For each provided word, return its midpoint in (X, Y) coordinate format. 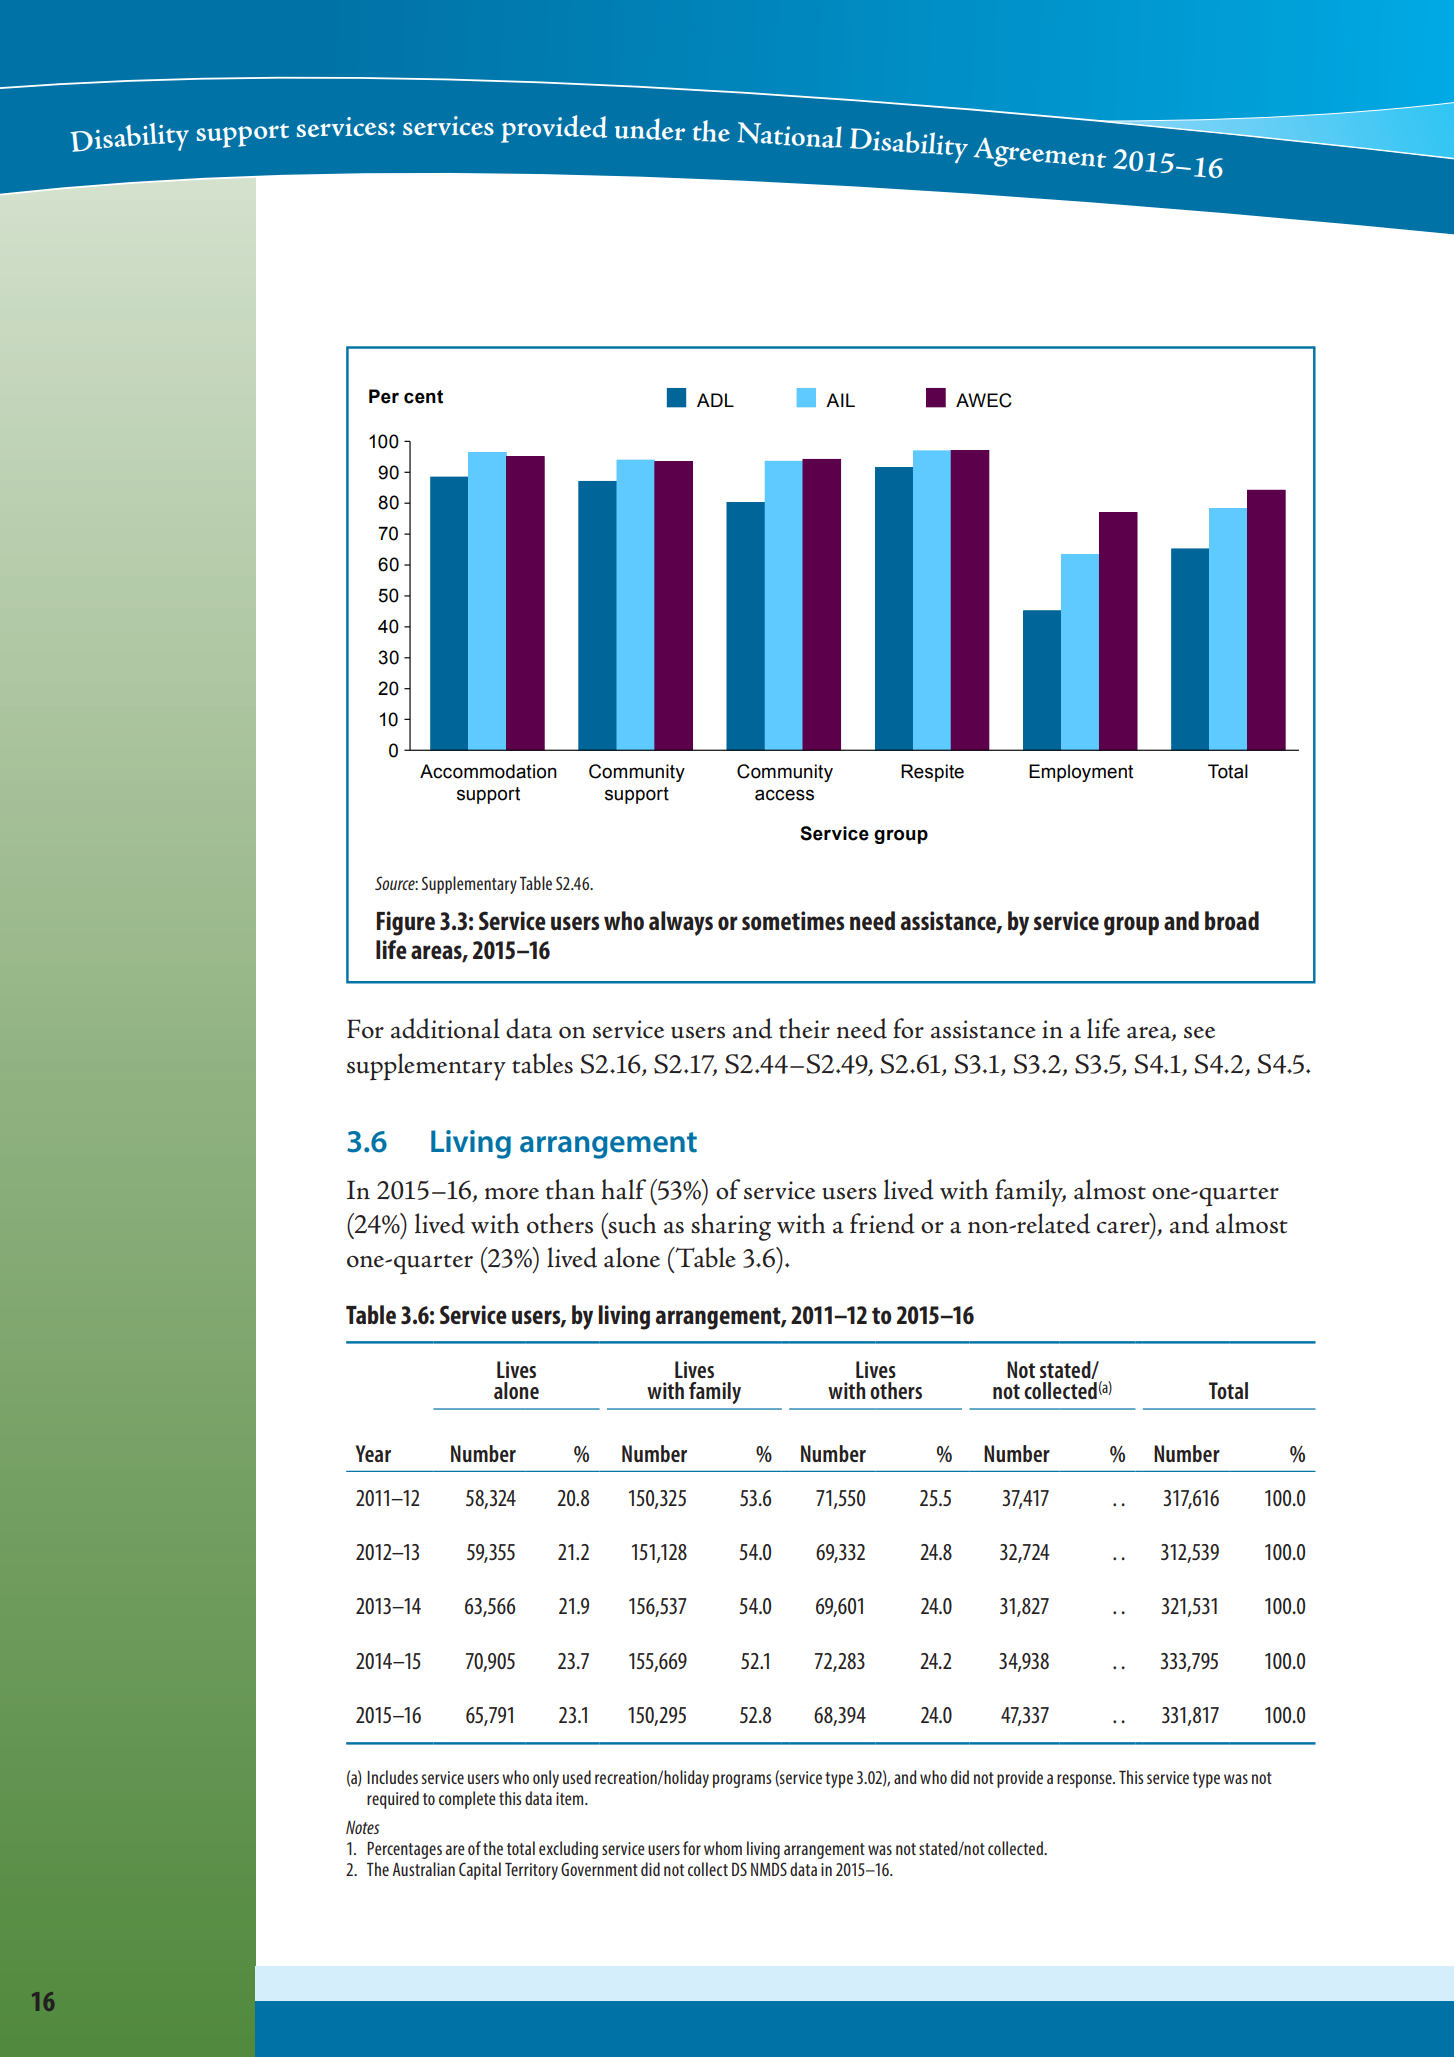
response (1085, 1781)
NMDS (769, 1869)
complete (467, 1800)
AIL (840, 400)
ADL (715, 400)
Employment (1081, 773)
